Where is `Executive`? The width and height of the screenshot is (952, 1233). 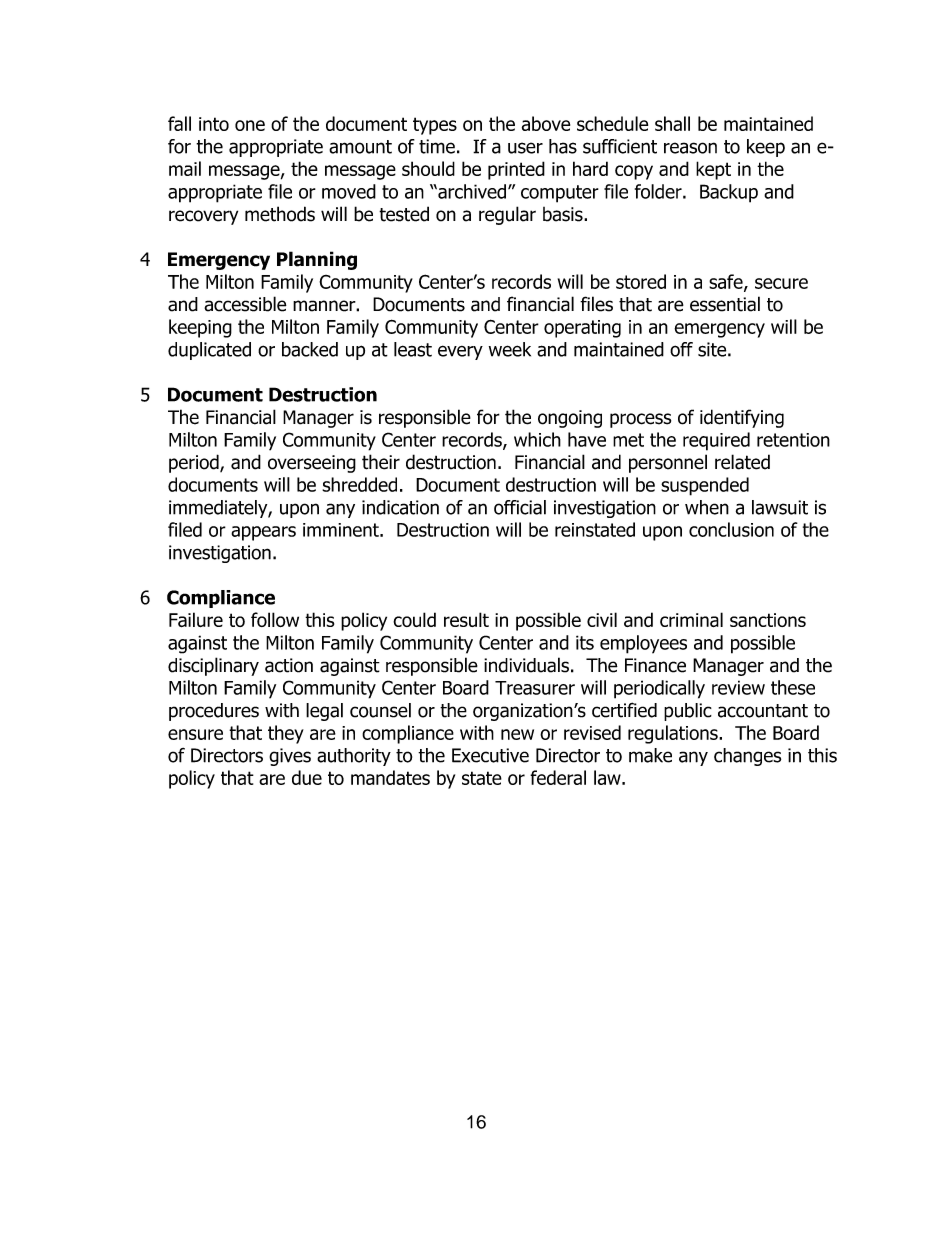
Executive is located at coordinates (490, 755).
